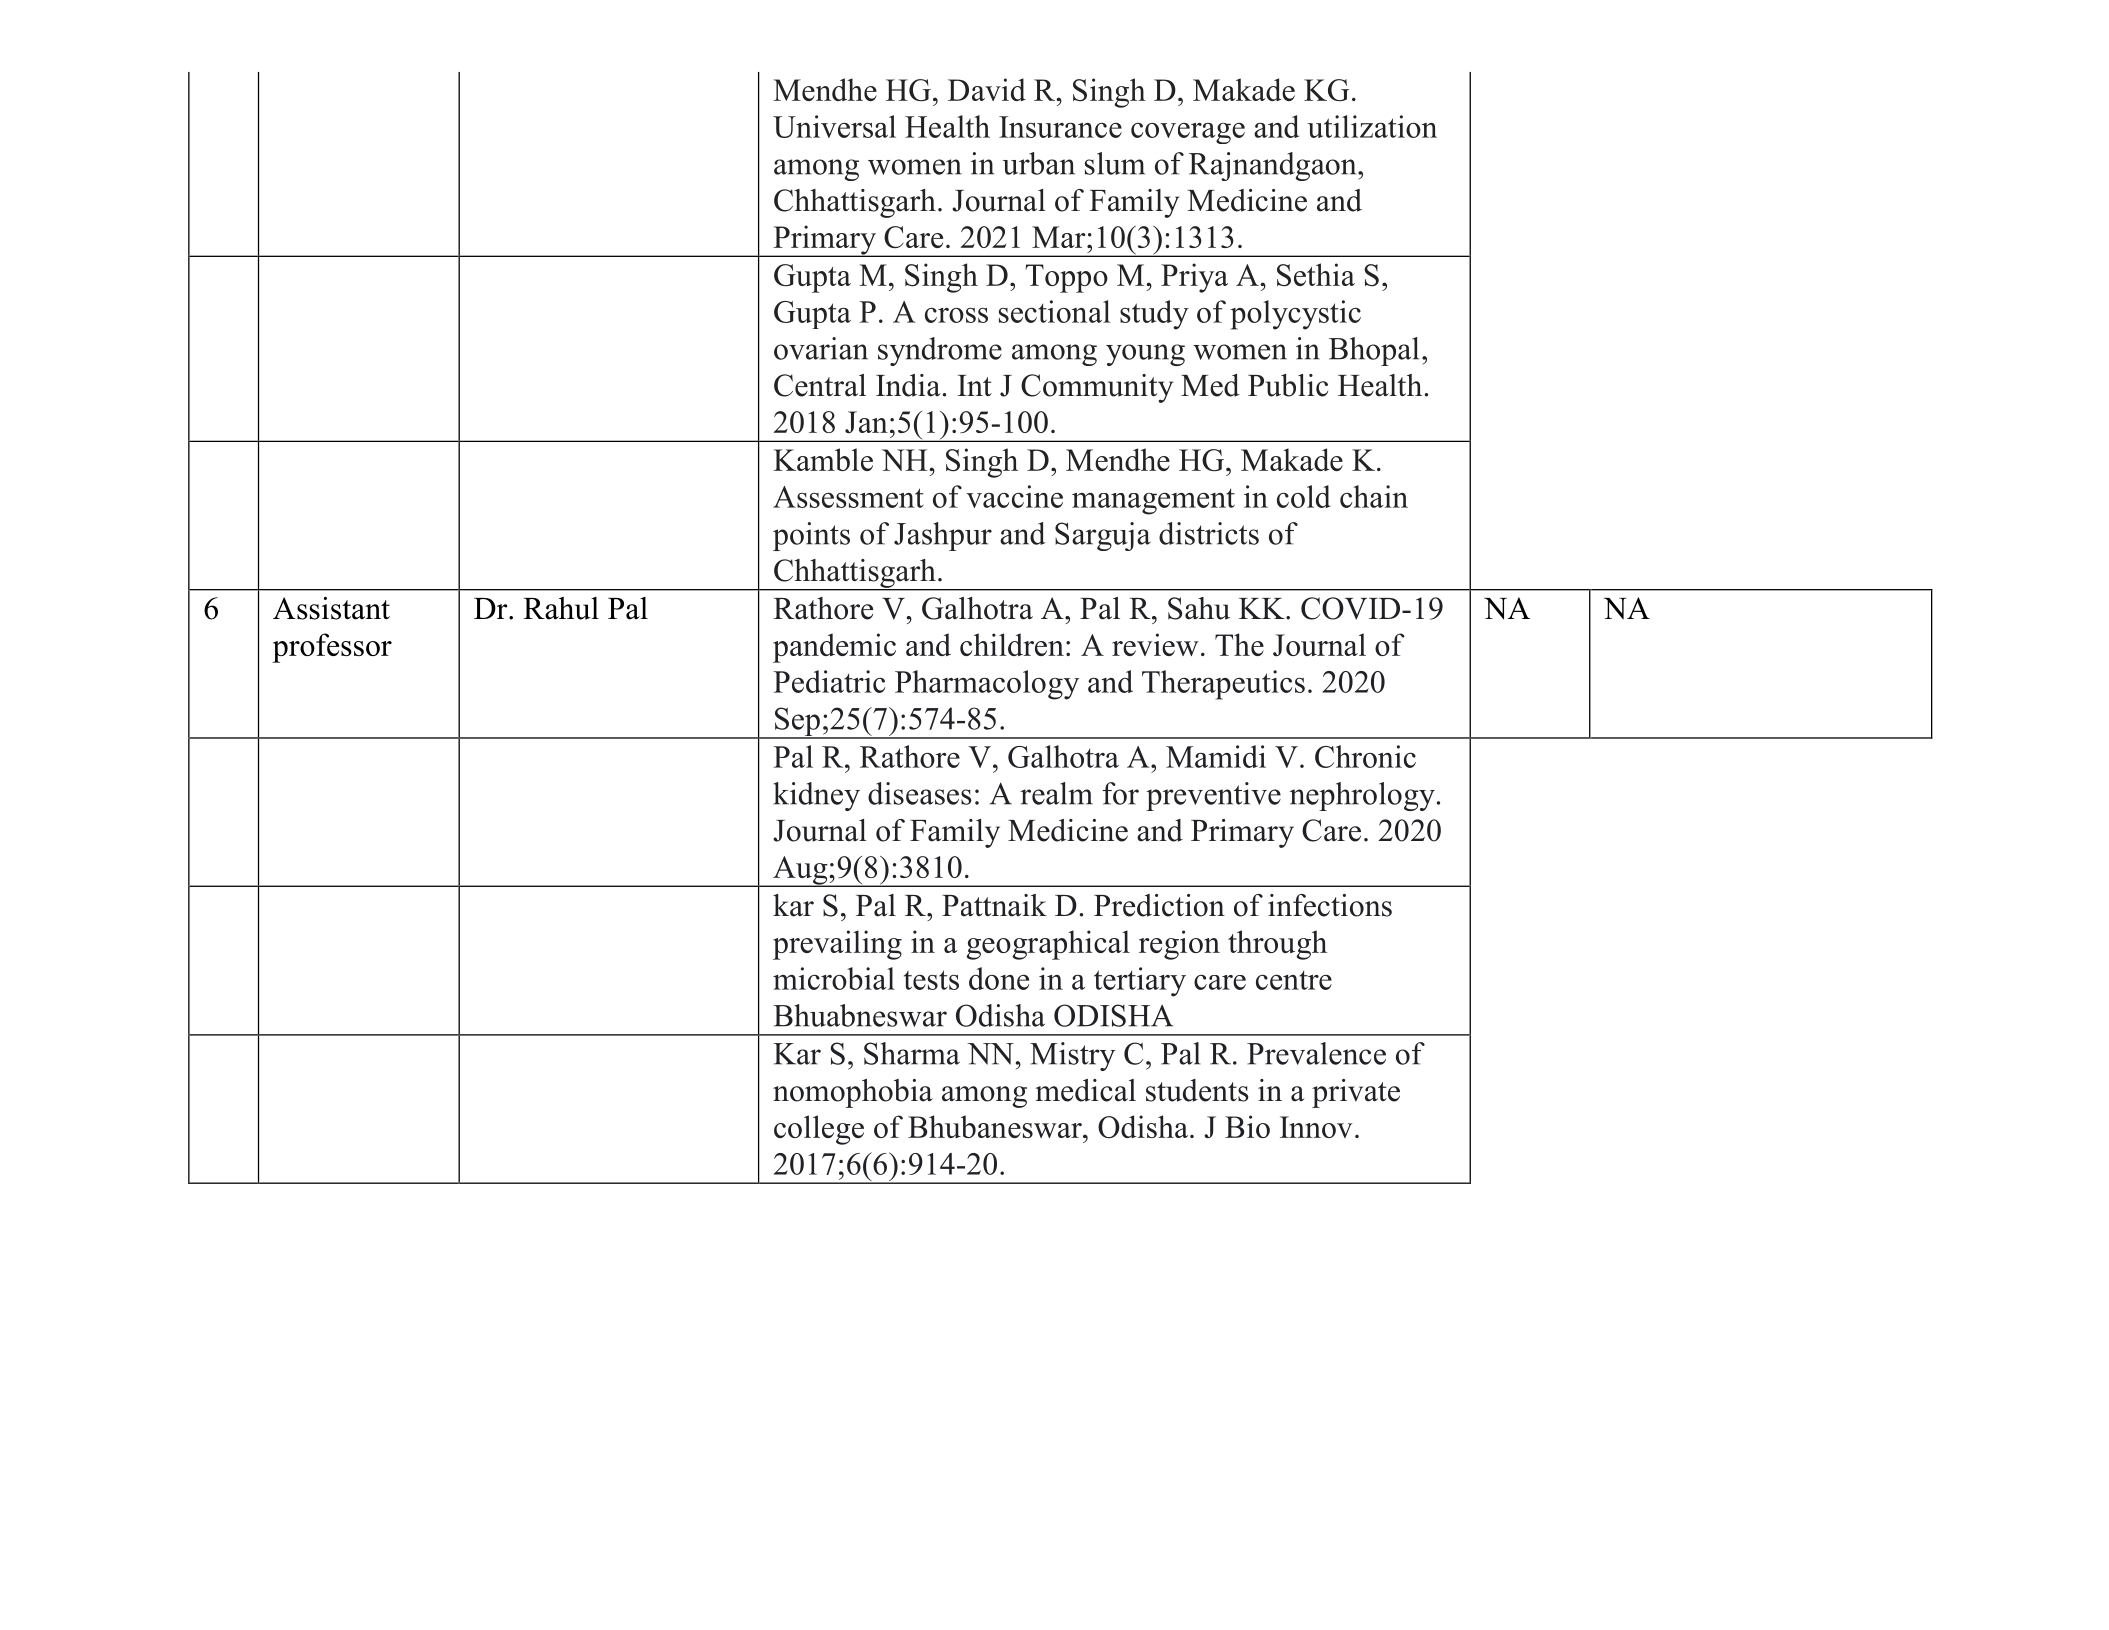 This document has width=2109, height=1630. Describe the element at coordinates (819, 1130) in the document. I see `college` at that location.
